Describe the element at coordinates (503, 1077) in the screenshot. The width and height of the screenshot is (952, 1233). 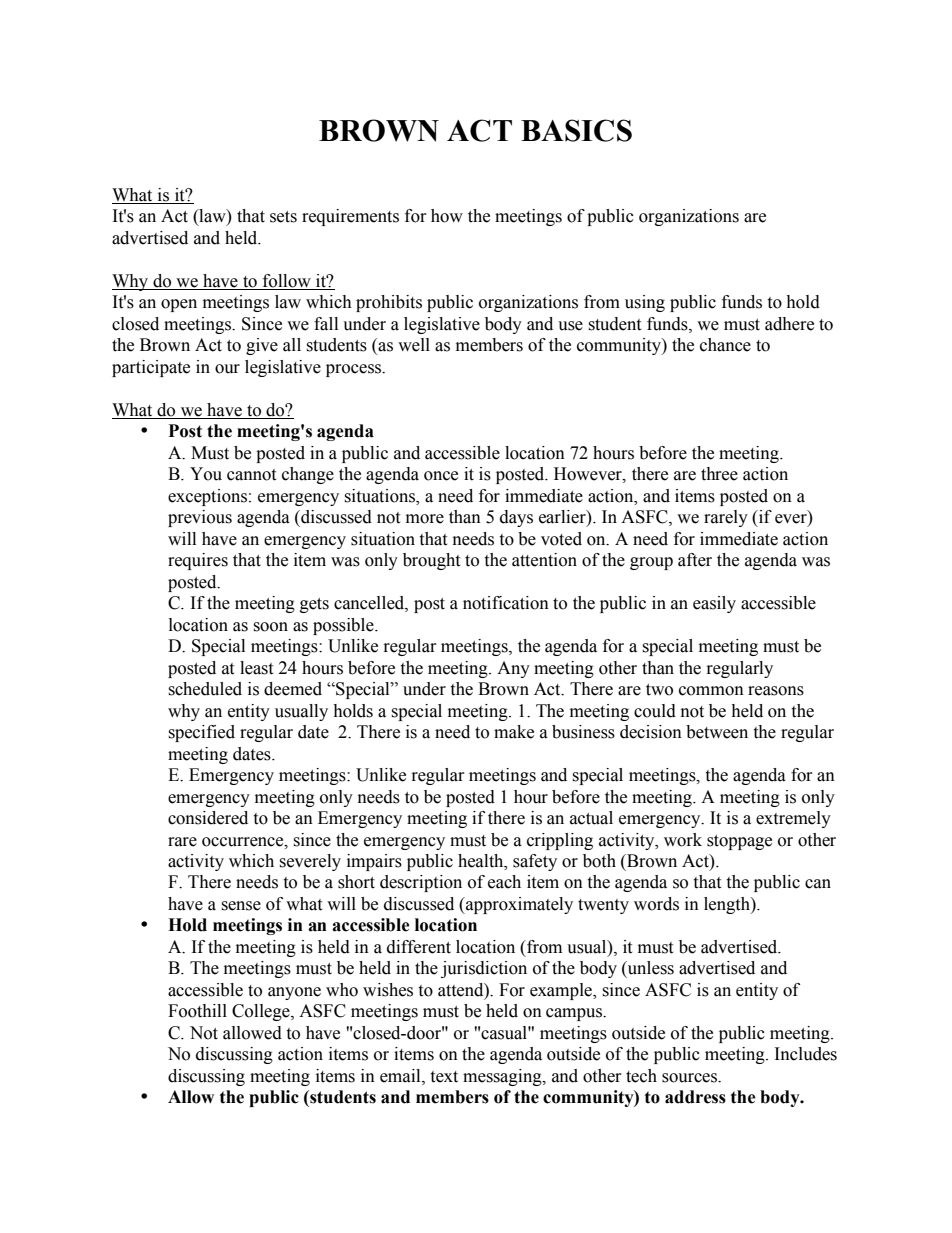
I see `messaging` at that location.
